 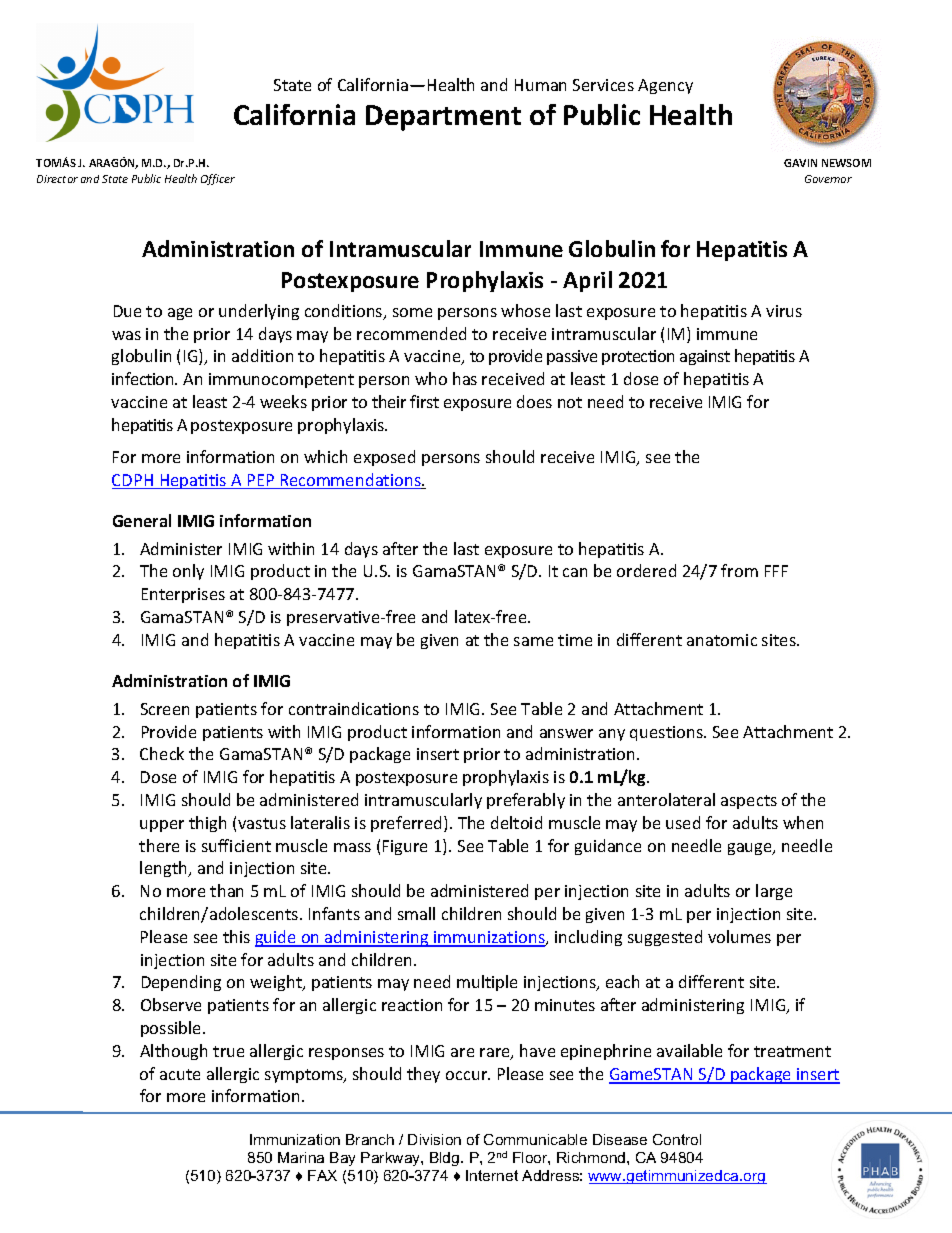 I want to click on Division, so click(x=434, y=1139).
